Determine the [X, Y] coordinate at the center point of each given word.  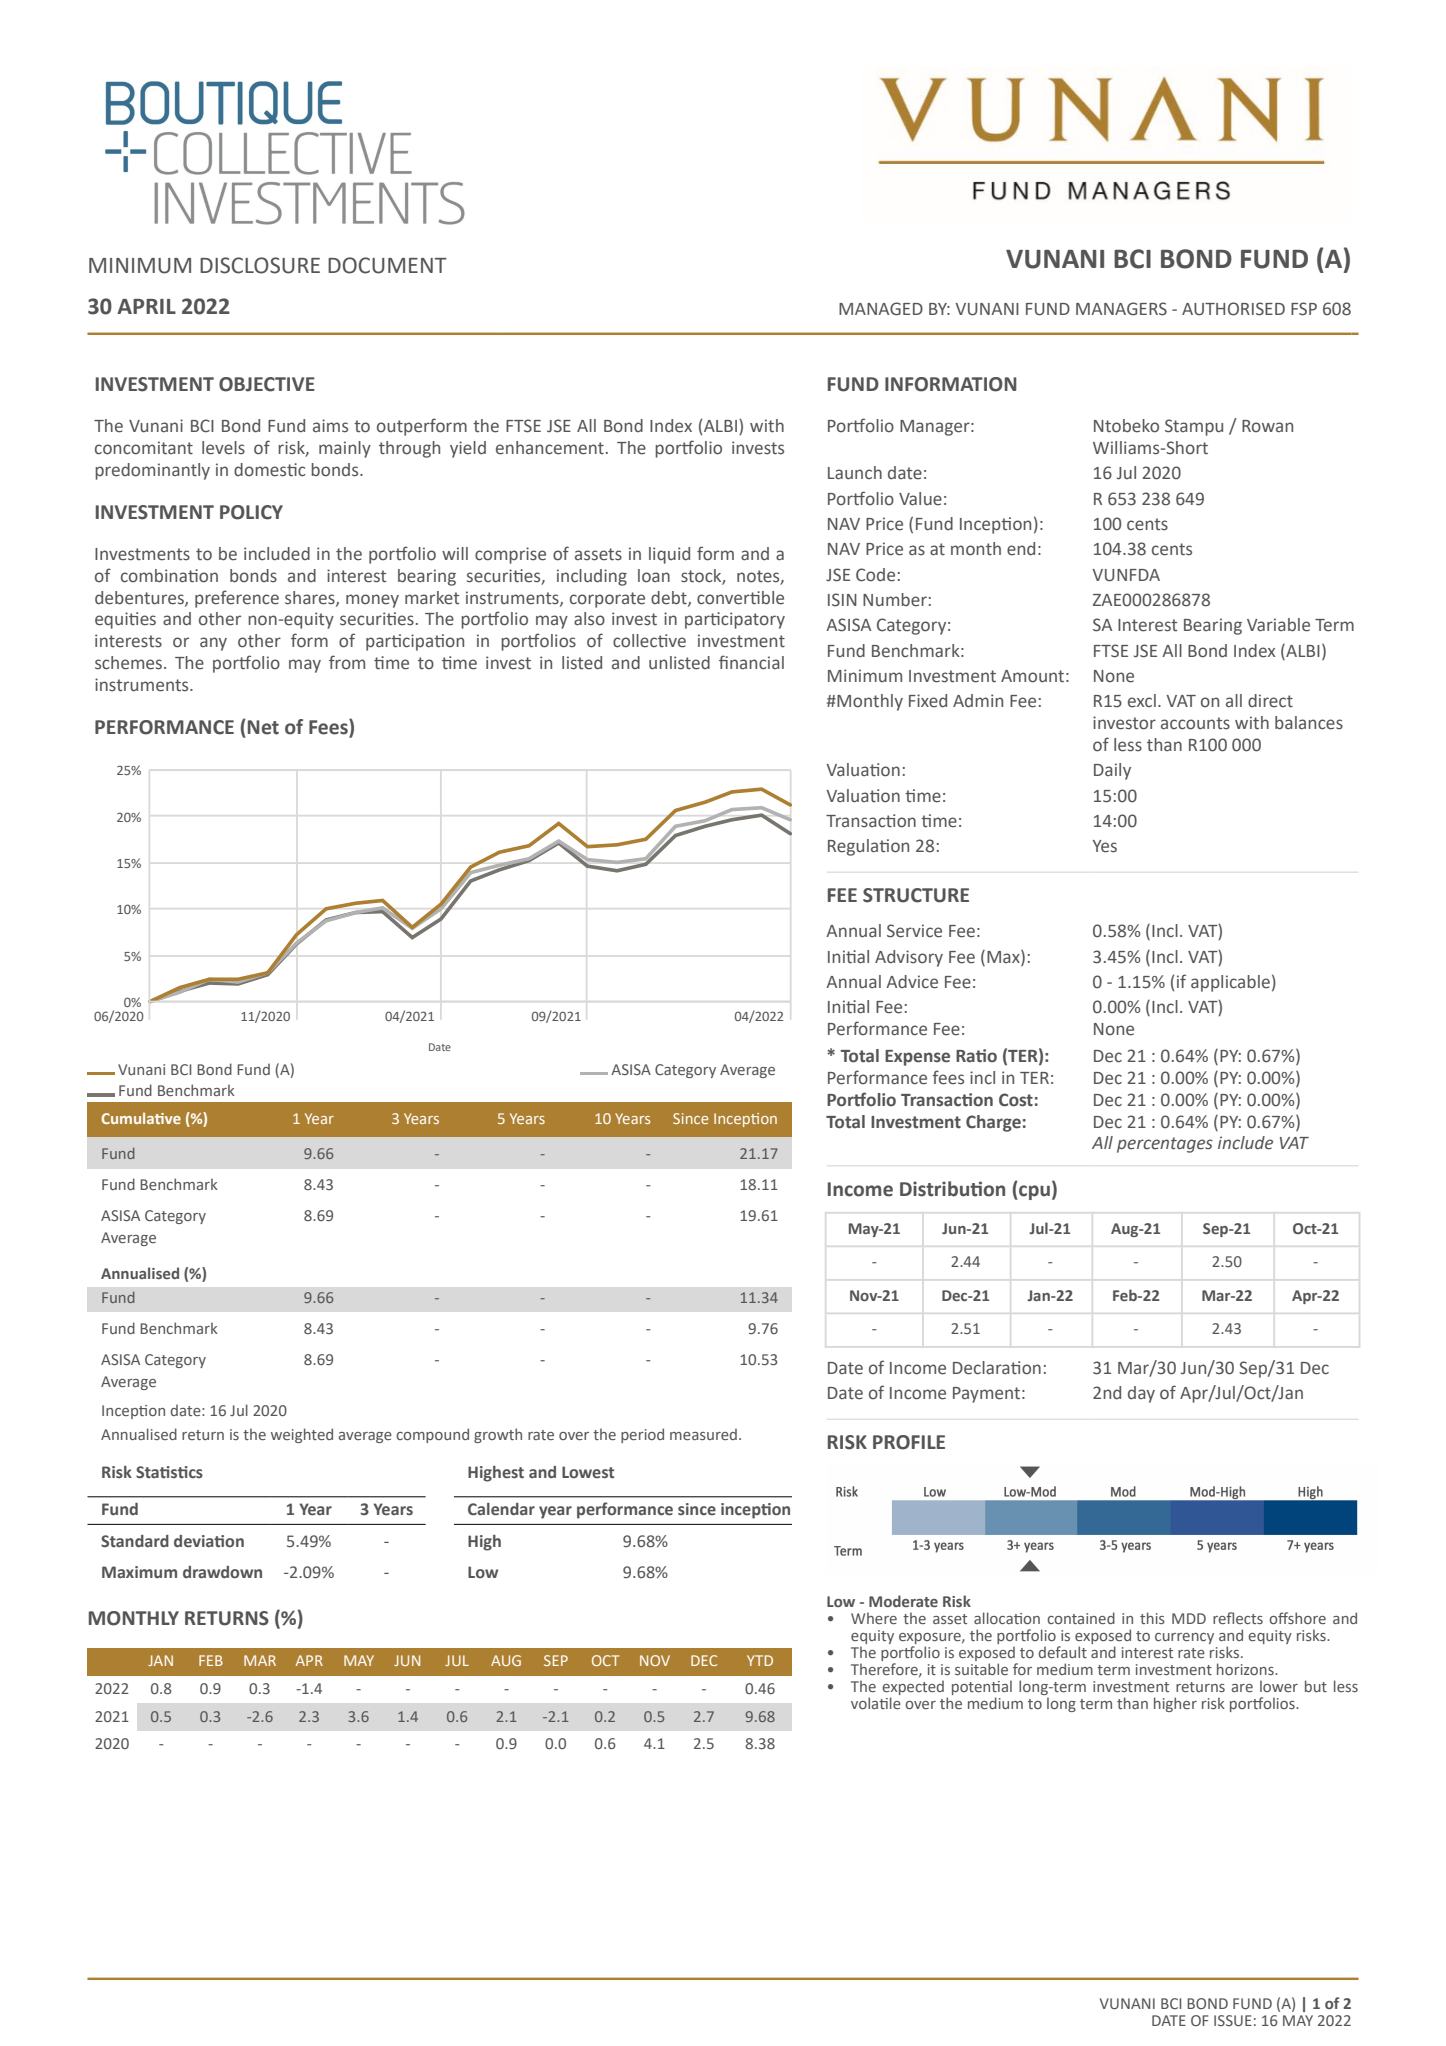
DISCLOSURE [260, 265]
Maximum [139, 1572]
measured [703, 1434]
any [213, 644]
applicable [1230, 983]
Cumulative [141, 1118]
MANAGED [881, 309]
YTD [760, 1660]
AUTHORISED [1233, 309]
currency [1184, 1638]
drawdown [222, 1572]
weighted [302, 1435]
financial [751, 662]
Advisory [909, 958]
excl [1142, 701]
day [1141, 1394]
